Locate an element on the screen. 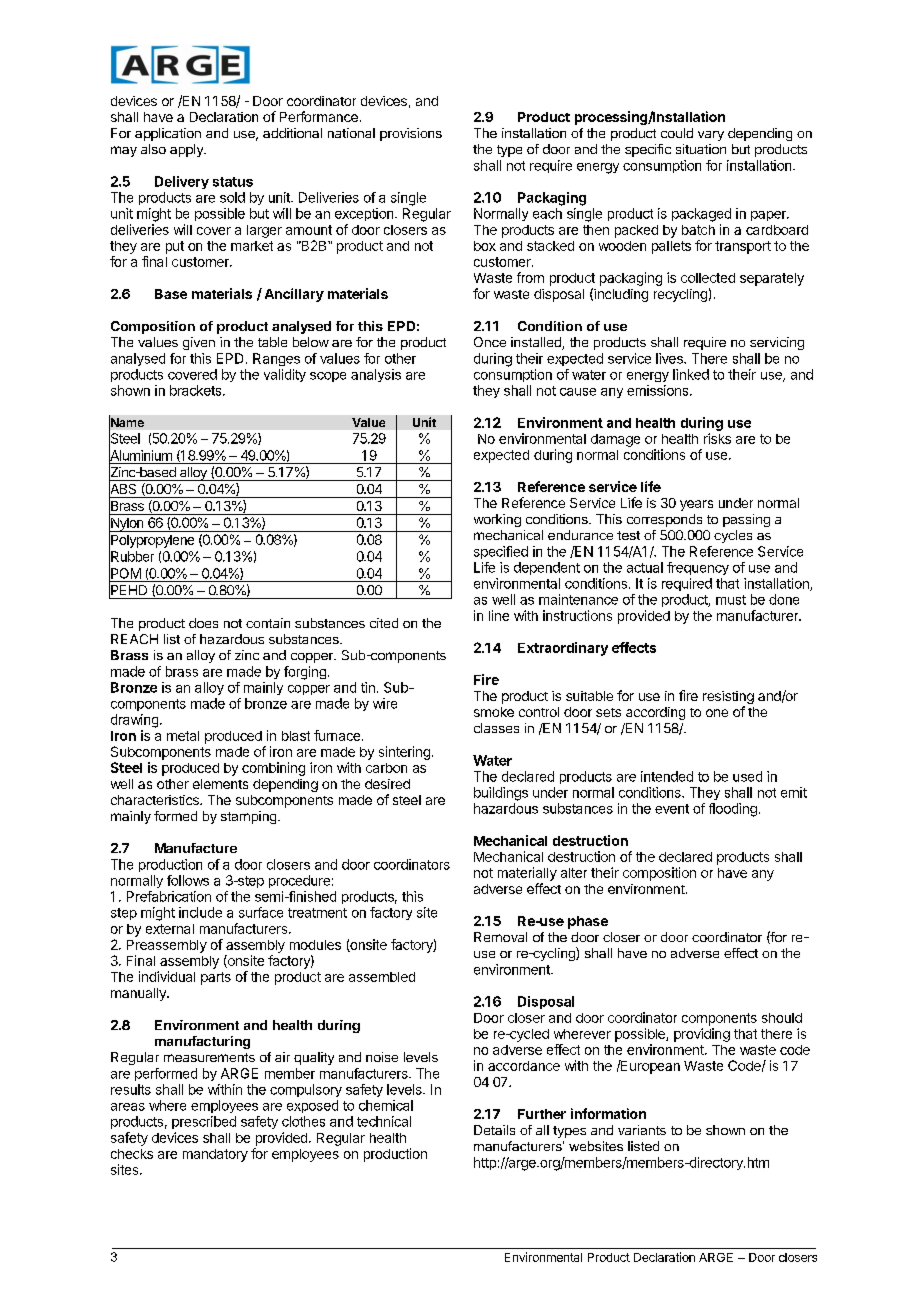 Image resolution: width=924 pixels, height=1308 pixels. variants is located at coordinates (642, 1130).
